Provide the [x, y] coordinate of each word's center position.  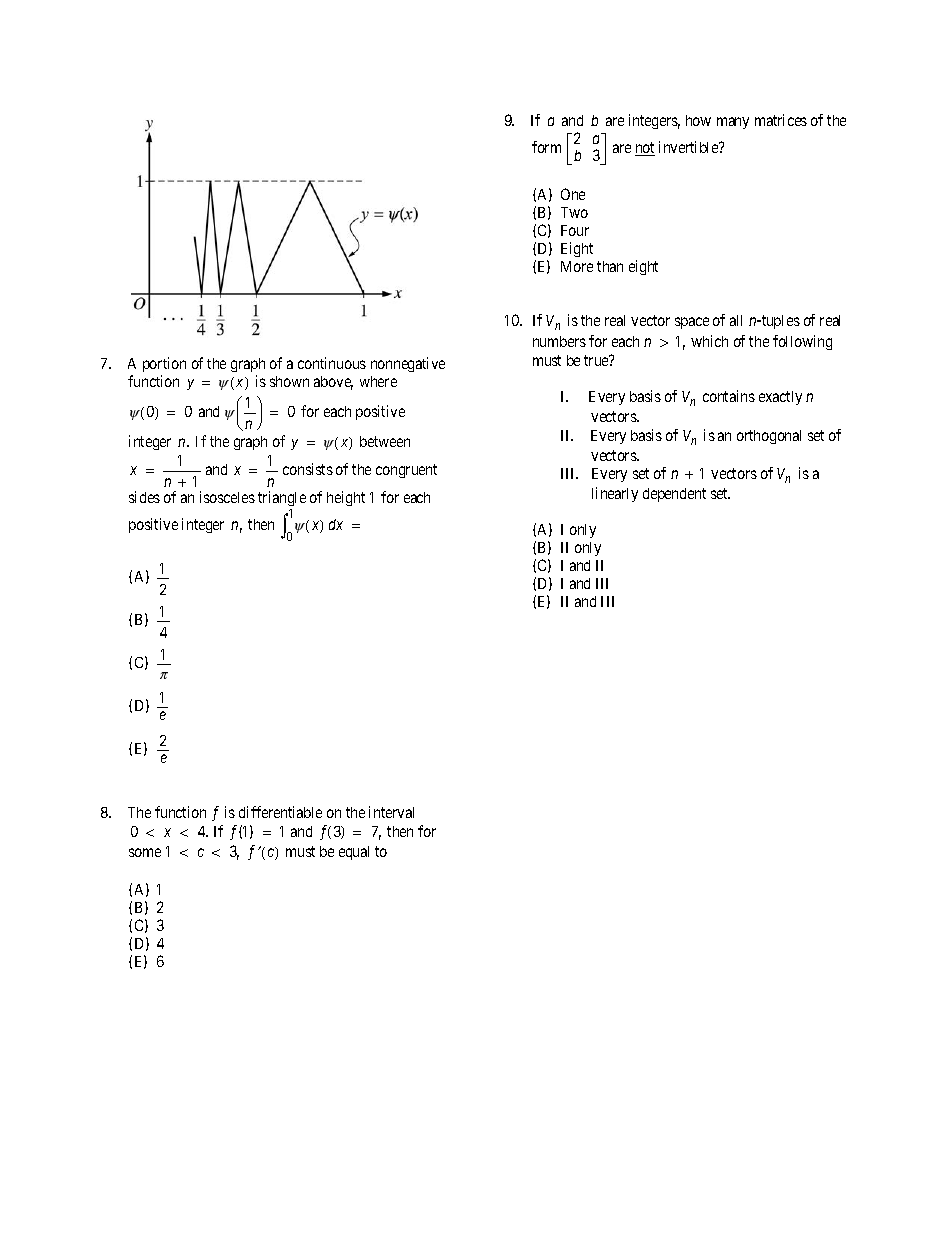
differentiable [280, 812]
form [546, 147]
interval [391, 812]
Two [574, 212]
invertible [689, 147]
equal [354, 853]
